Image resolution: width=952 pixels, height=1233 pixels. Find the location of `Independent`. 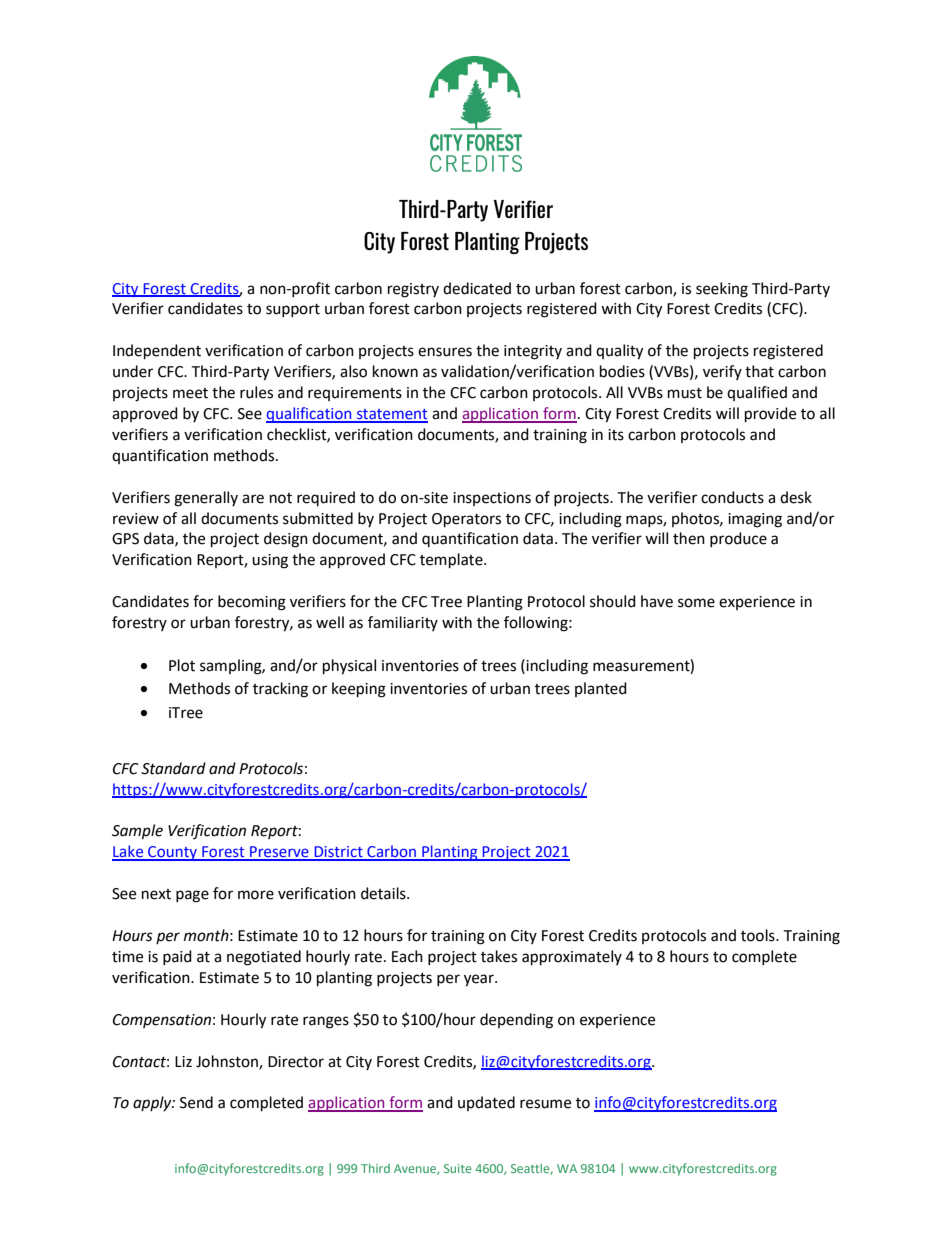

Independent is located at coordinates (157, 352).
